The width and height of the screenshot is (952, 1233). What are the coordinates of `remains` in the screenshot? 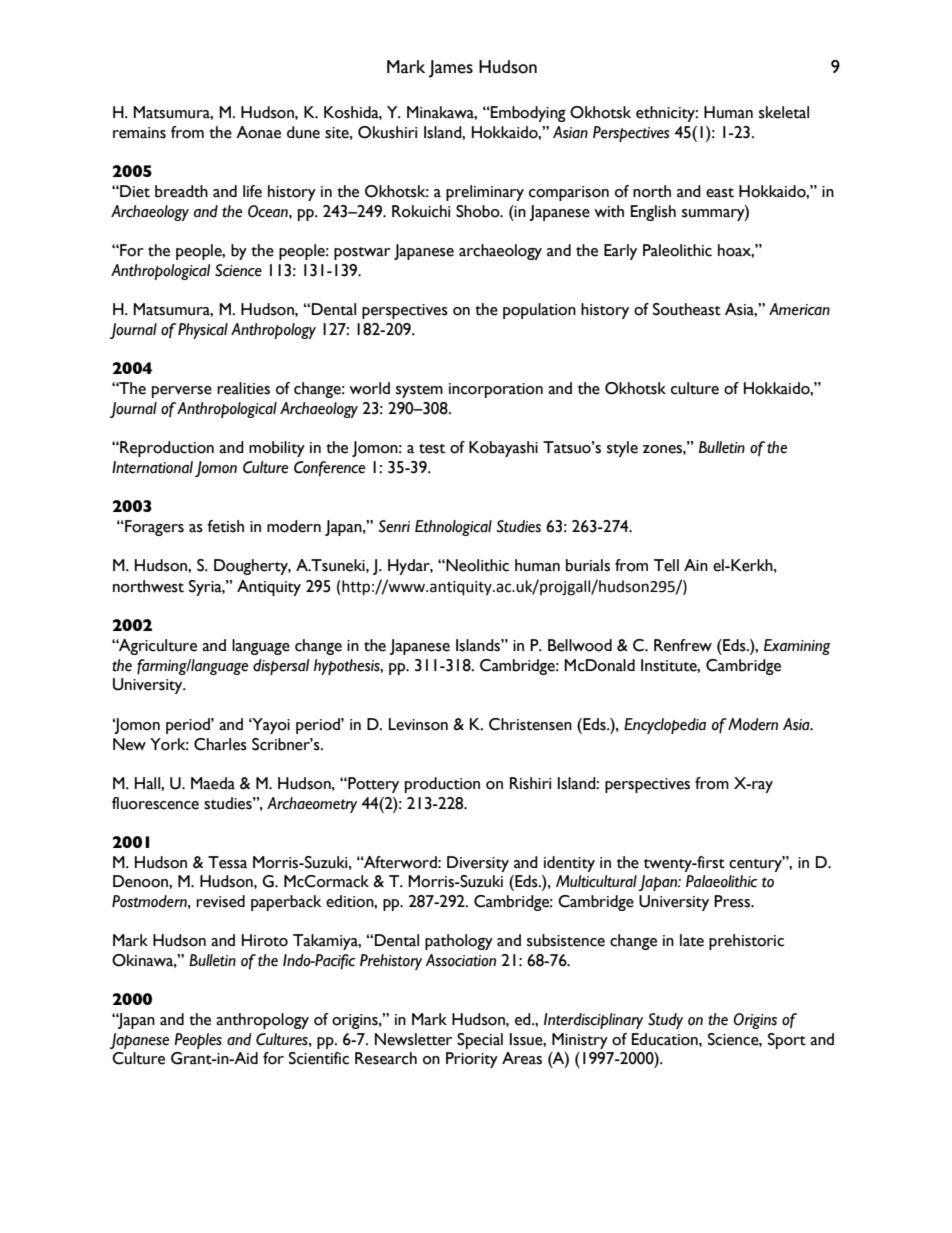 It's located at (139, 133).
